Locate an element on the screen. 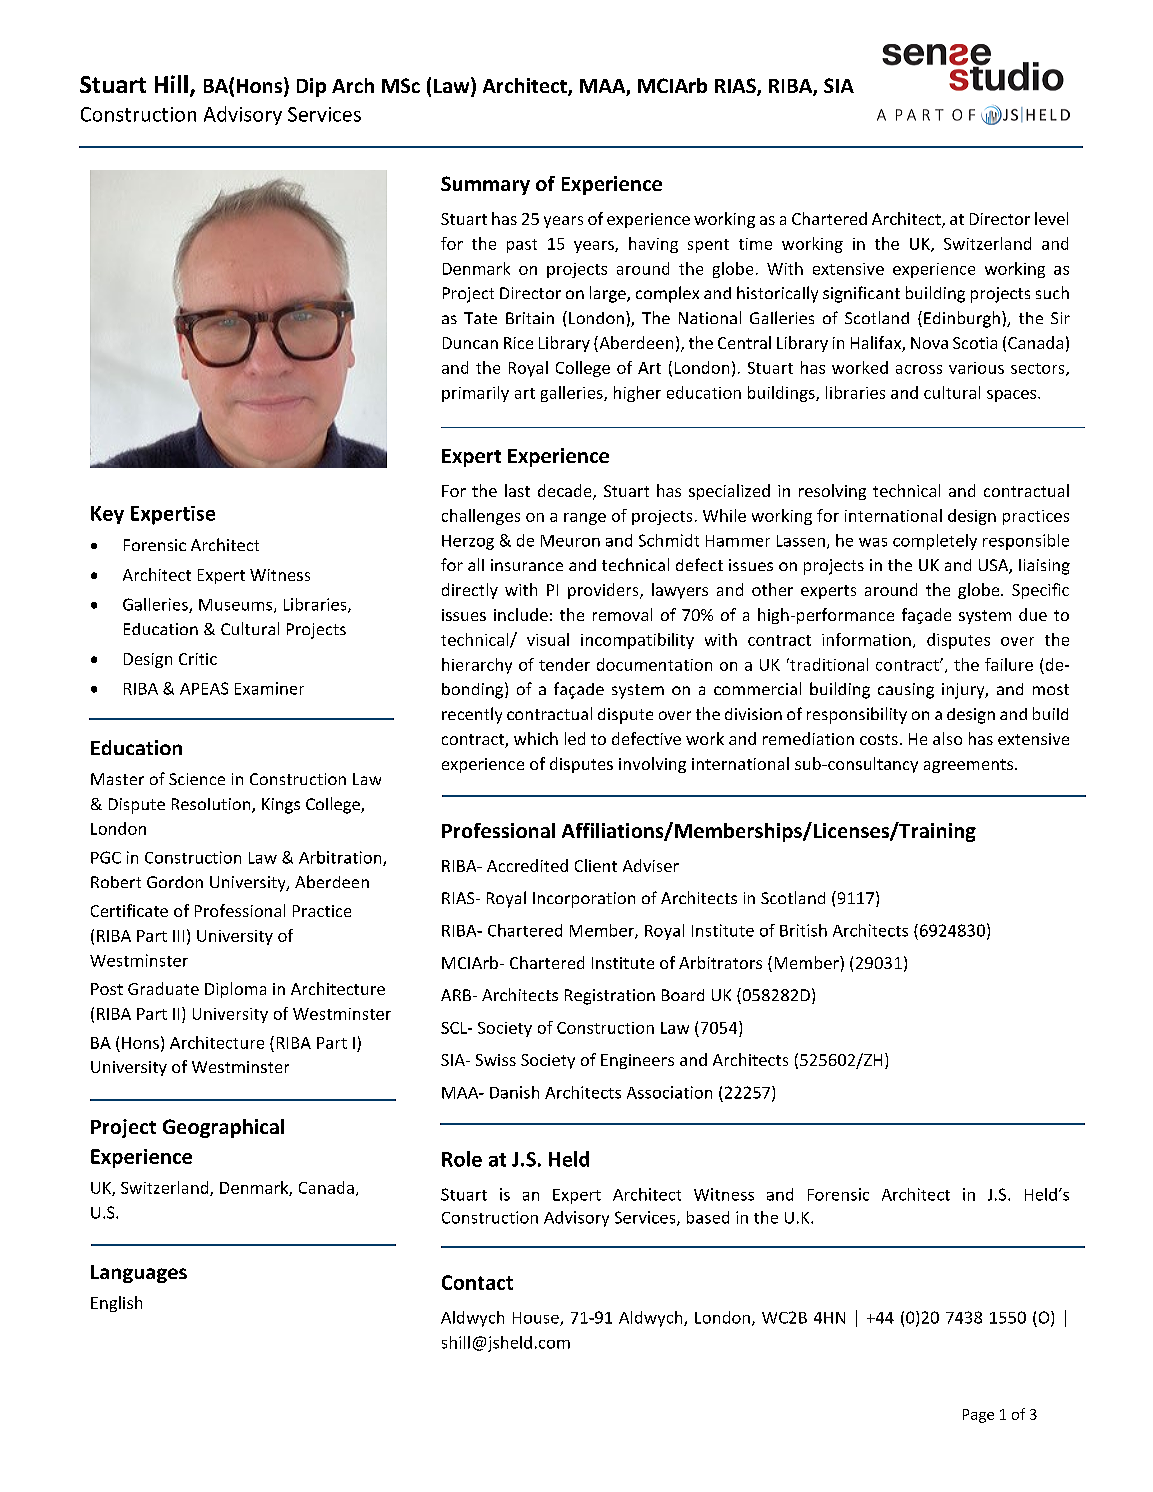  due is located at coordinates (1033, 614).
